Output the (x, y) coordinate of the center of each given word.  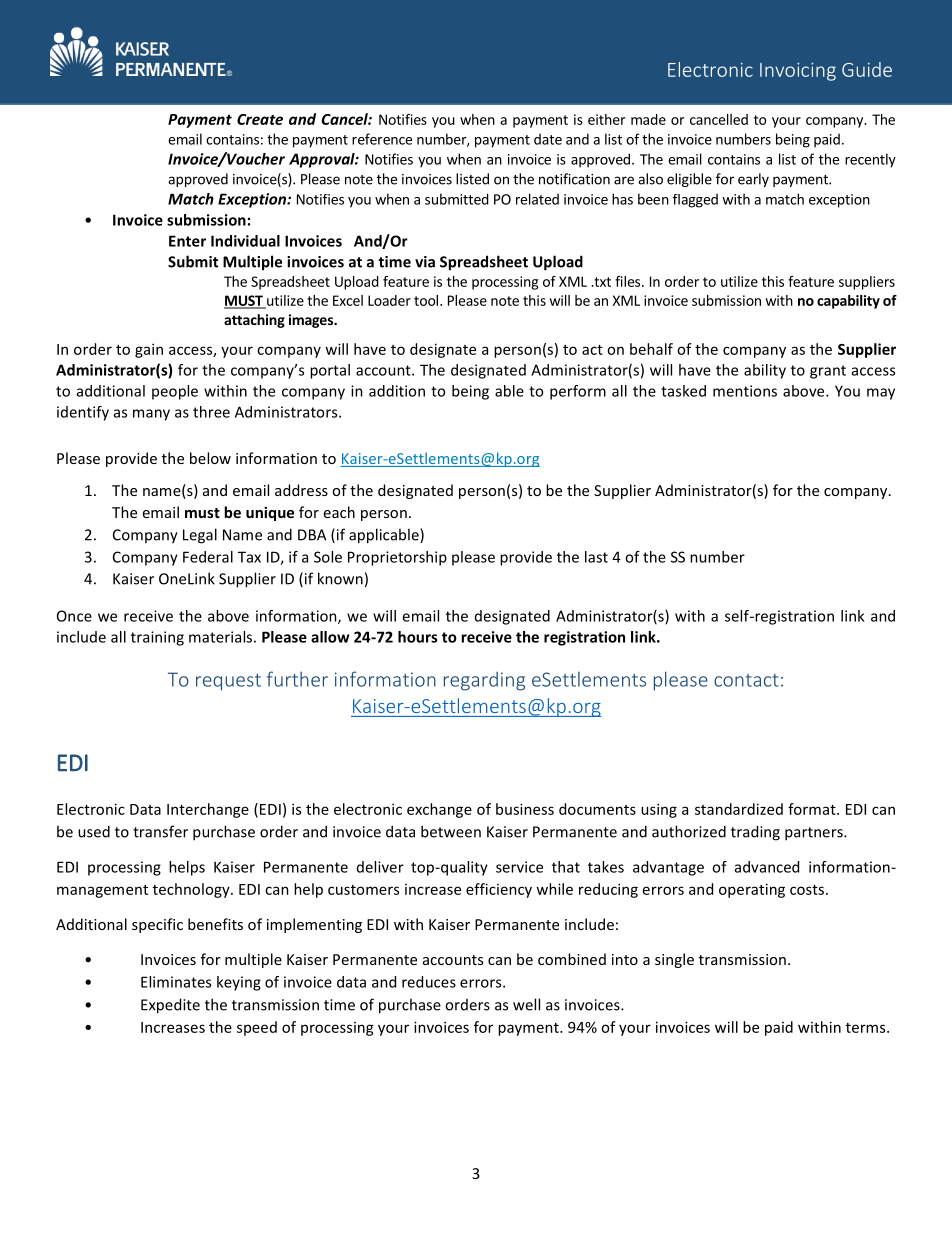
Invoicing (798, 72)
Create (260, 119)
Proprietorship (397, 558)
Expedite (170, 1006)
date (548, 139)
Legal (200, 536)
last (596, 557)
